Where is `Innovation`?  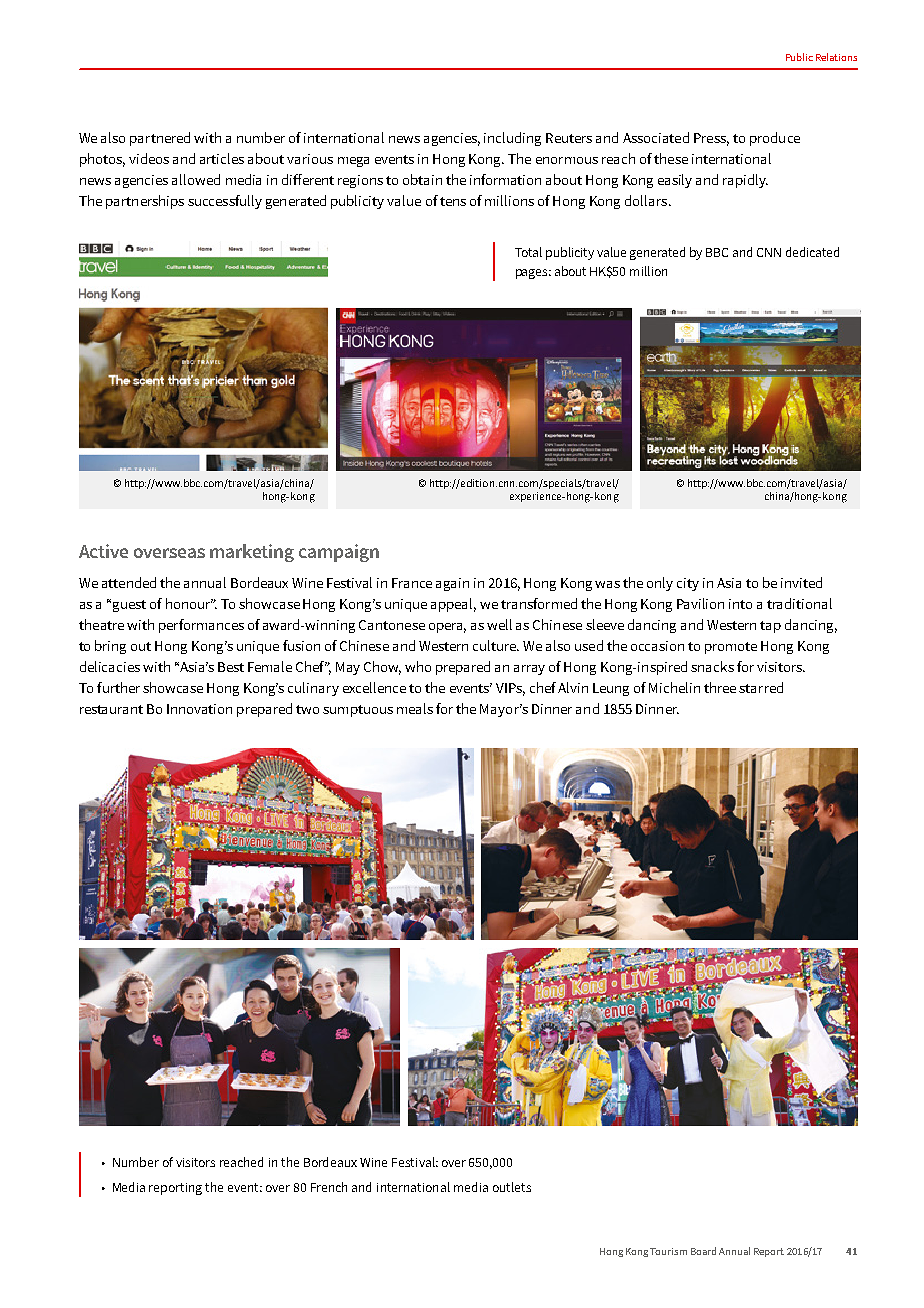 Innovation is located at coordinates (199, 709).
